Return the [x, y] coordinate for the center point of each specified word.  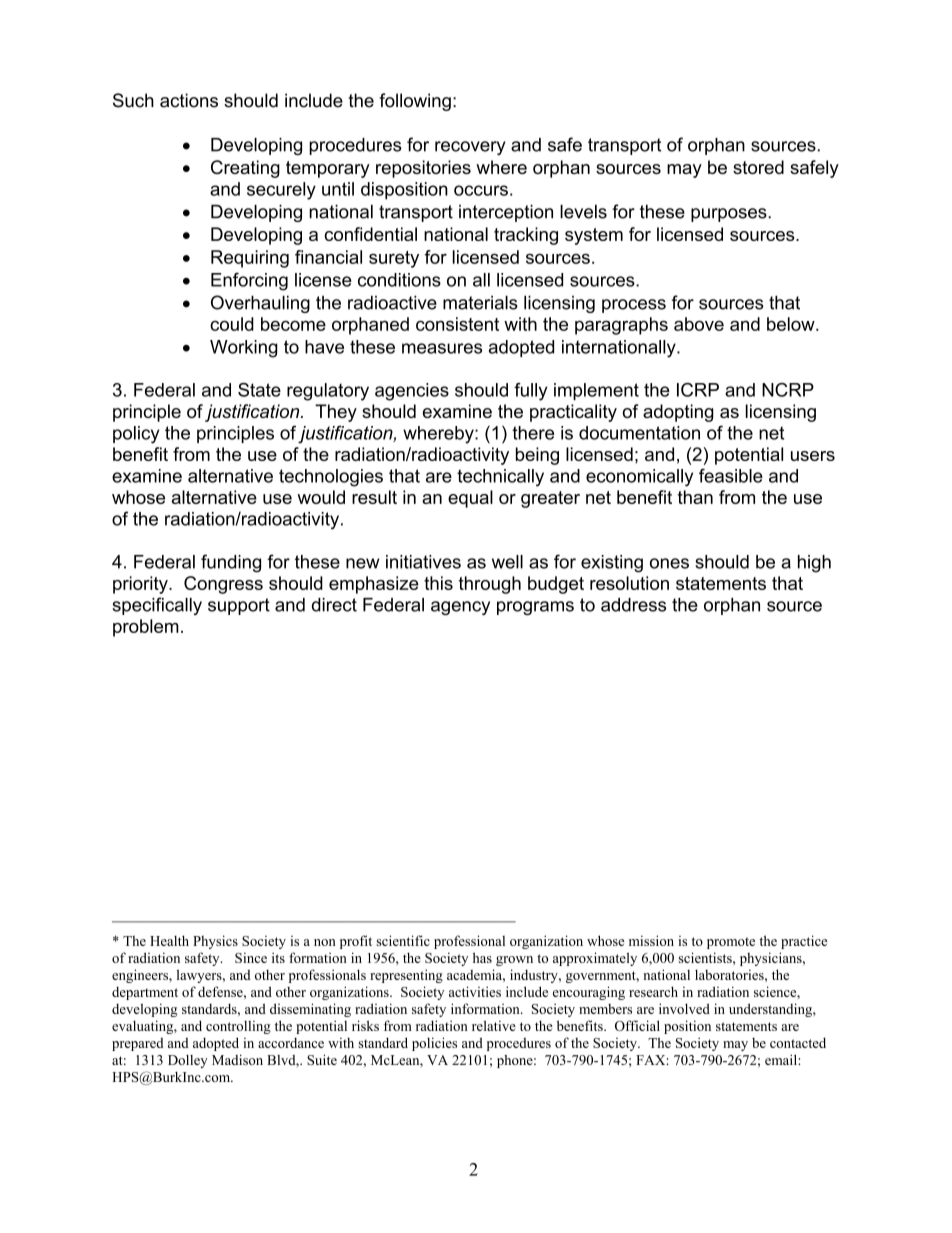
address [633, 605]
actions [189, 100]
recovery [470, 148]
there [533, 433]
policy [136, 435]
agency [460, 608]
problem [146, 628]
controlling [238, 1027]
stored [758, 167]
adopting [678, 413]
